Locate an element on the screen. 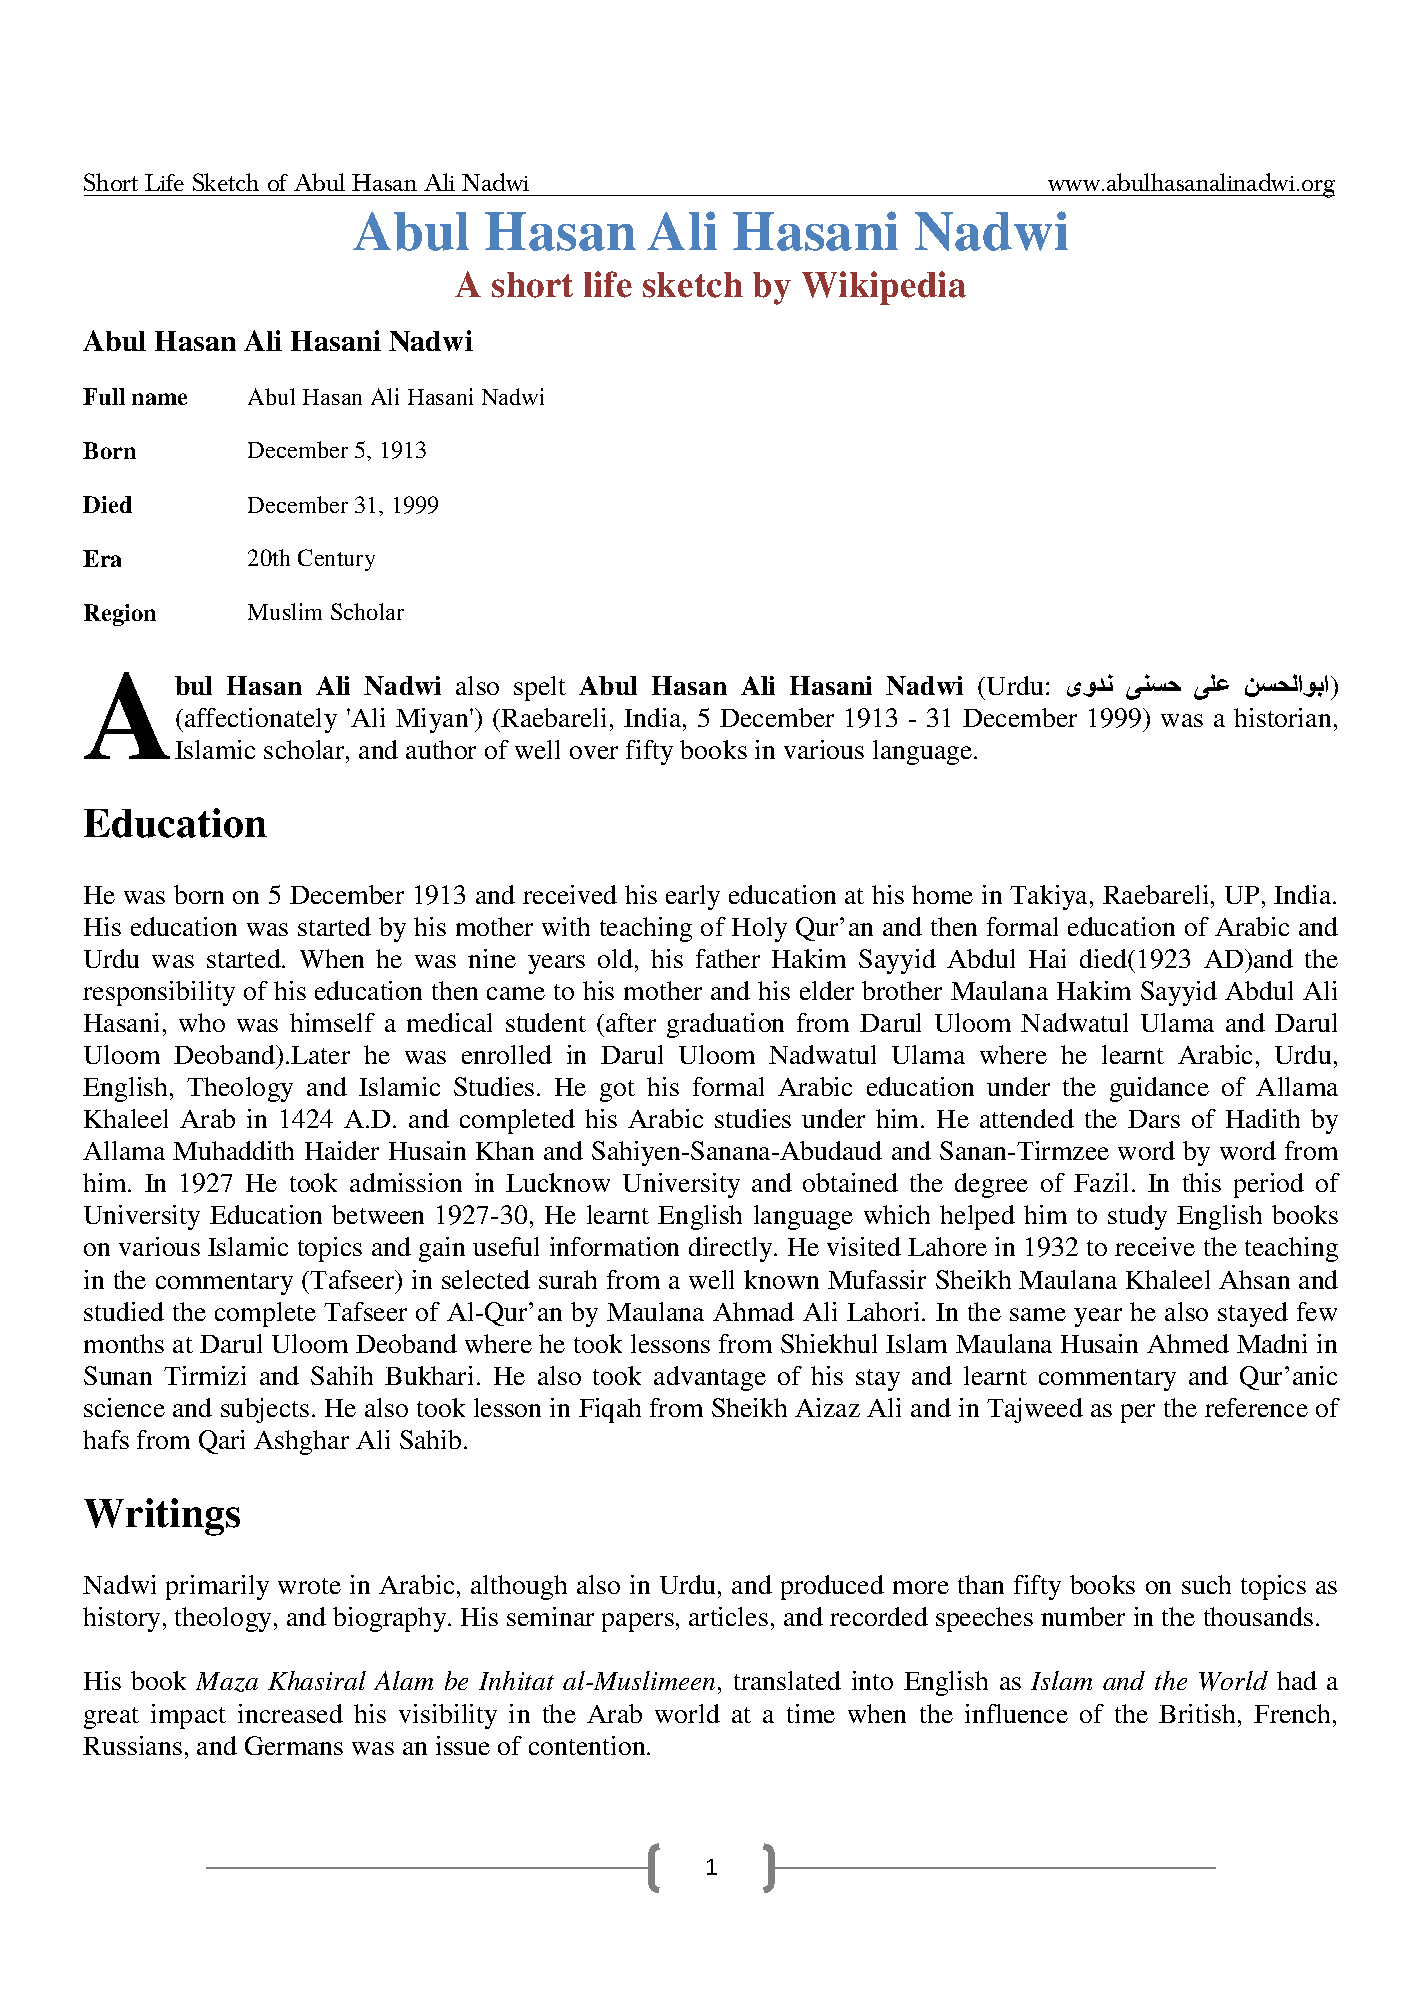  Ahmed is located at coordinates (1188, 1343).
